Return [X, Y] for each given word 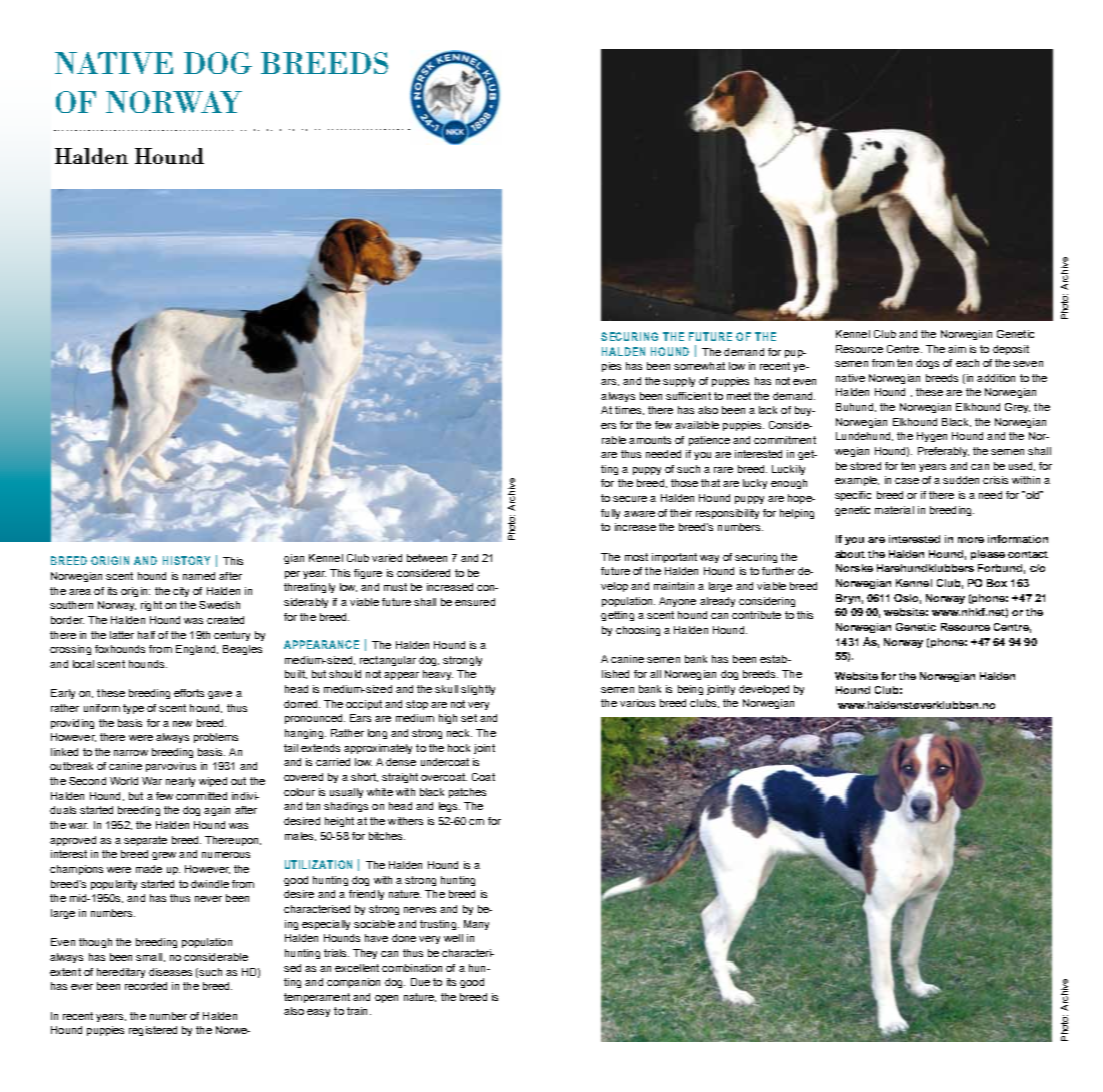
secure [630, 499]
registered [153, 1031]
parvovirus [171, 767]
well [453, 938]
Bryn [848, 599]
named [199, 576]
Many [476, 925]
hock [459, 748]
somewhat [699, 366]
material [894, 510]
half [146, 635]
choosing [638, 631]
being [690, 690]
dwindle [210, 884]
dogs [927, 364]
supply [679, 382]
